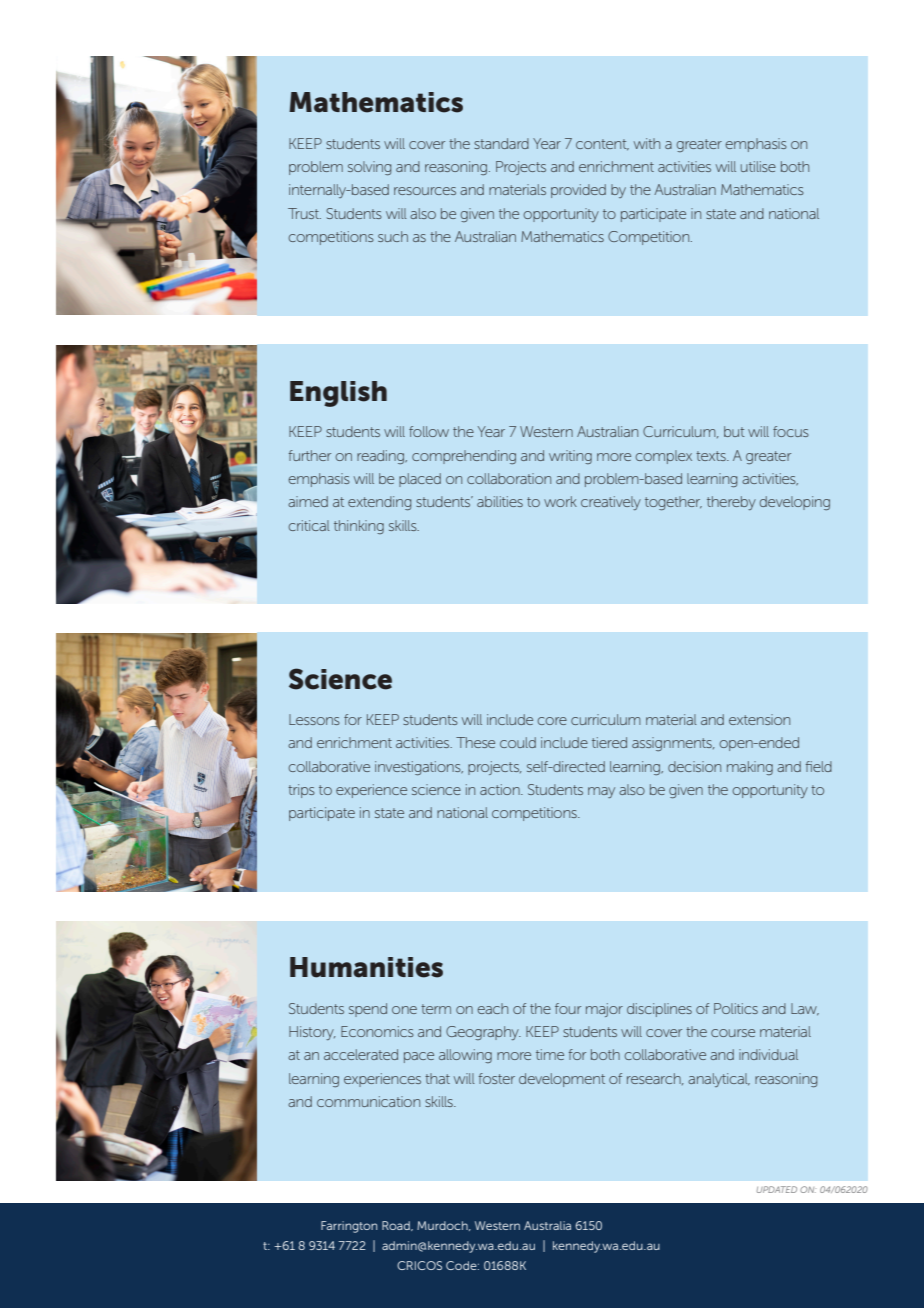 This screenshot has width=924, height=1308. Describe the element at coordinates (777, 1189) in the screenshot. I see `UPDATED` at that location.
